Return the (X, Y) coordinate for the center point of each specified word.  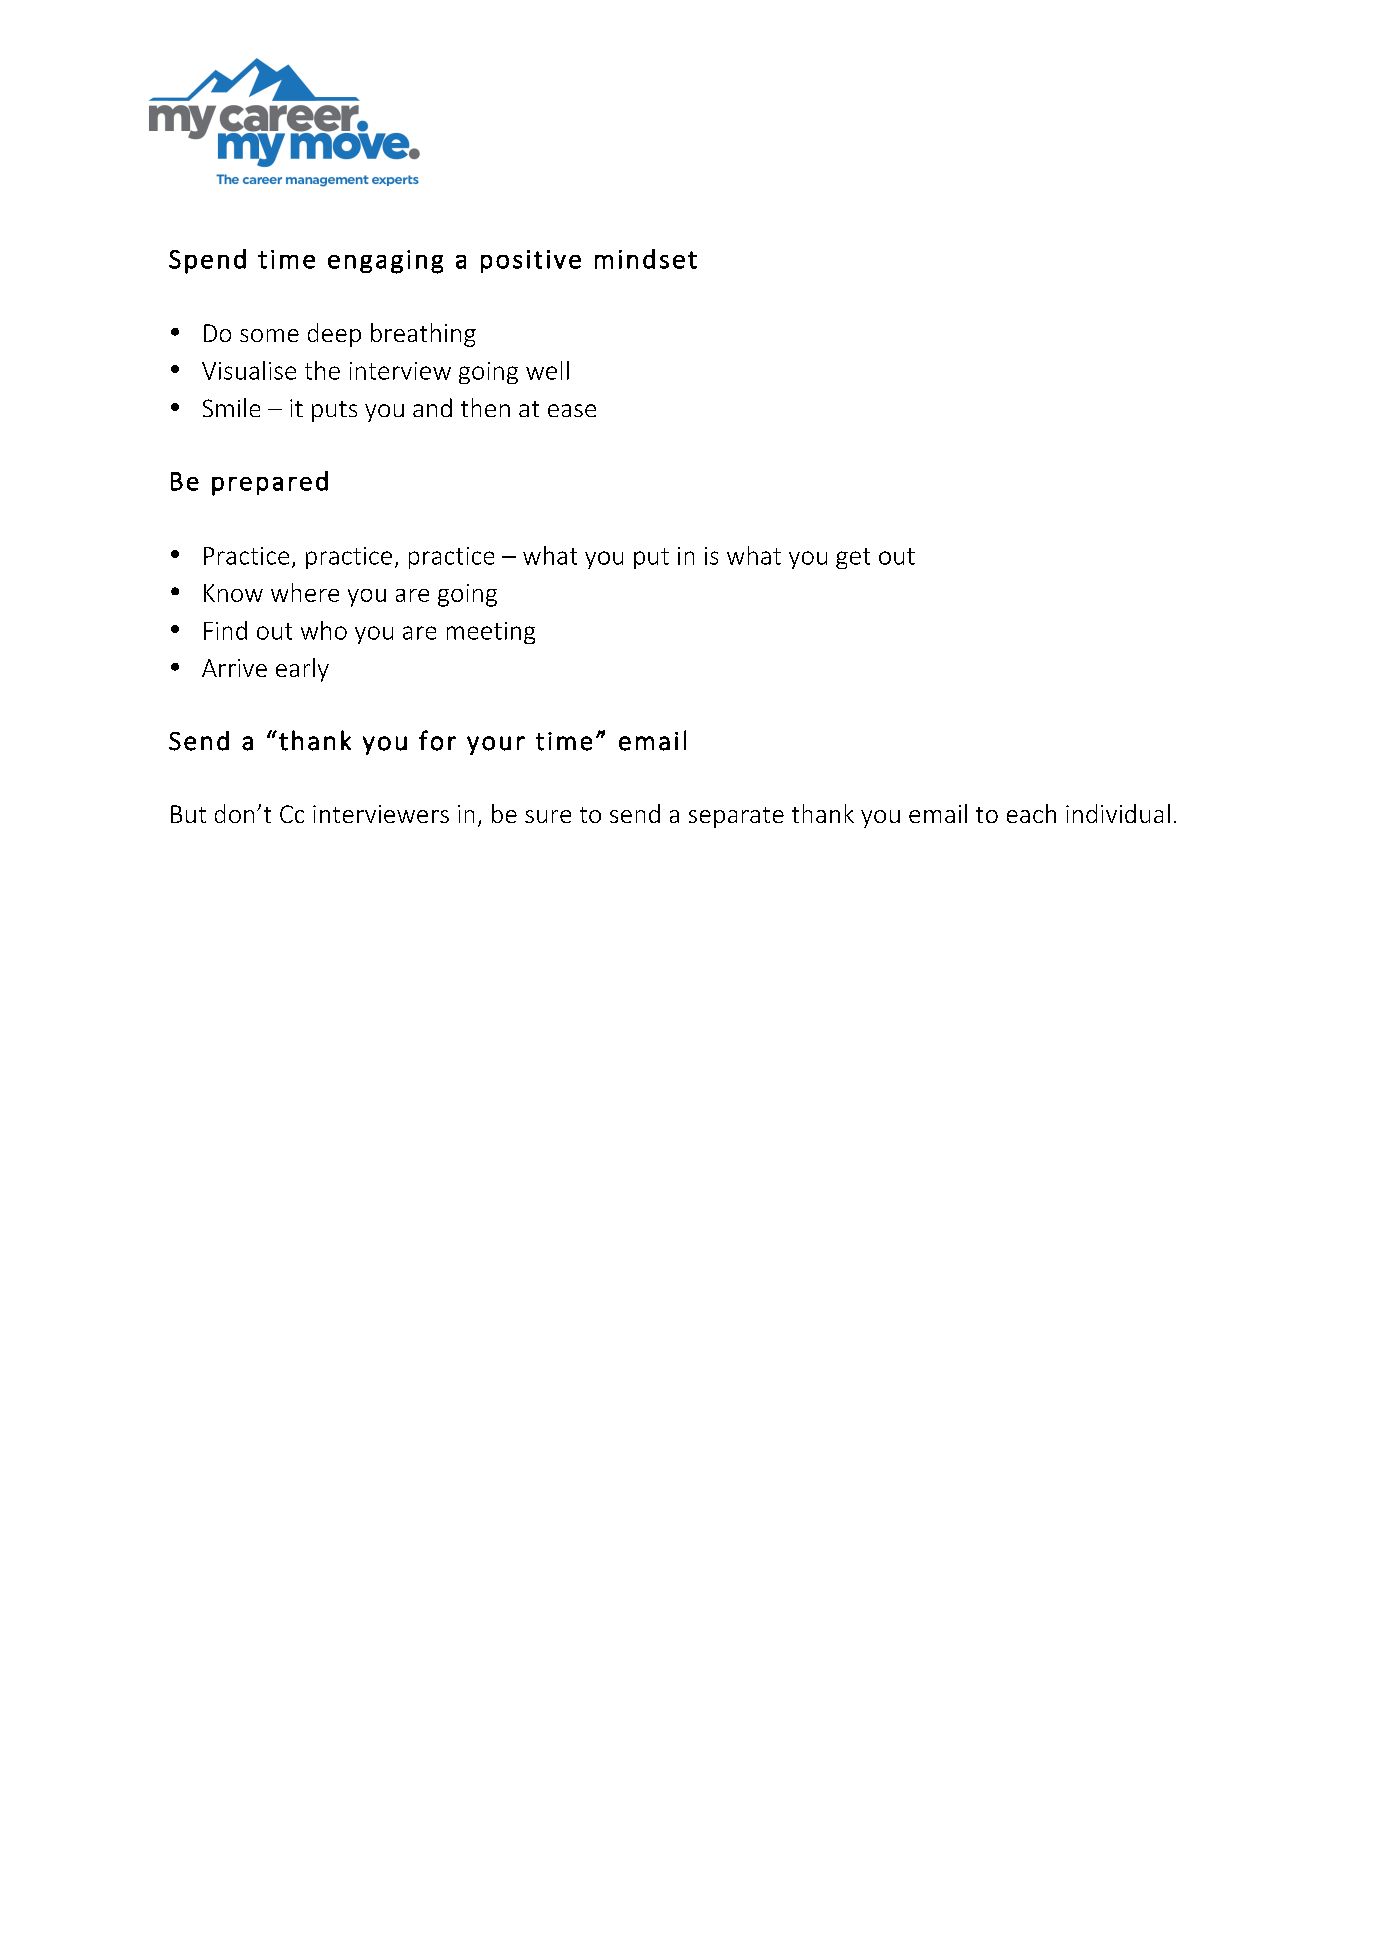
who (324, 630)
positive (531, 261)
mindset (646, 259)
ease (572, 410)
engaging (385, 262)
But (188, 814)
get (853, 558)
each (1031, 813)
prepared (270, 483)
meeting (491, 633)
